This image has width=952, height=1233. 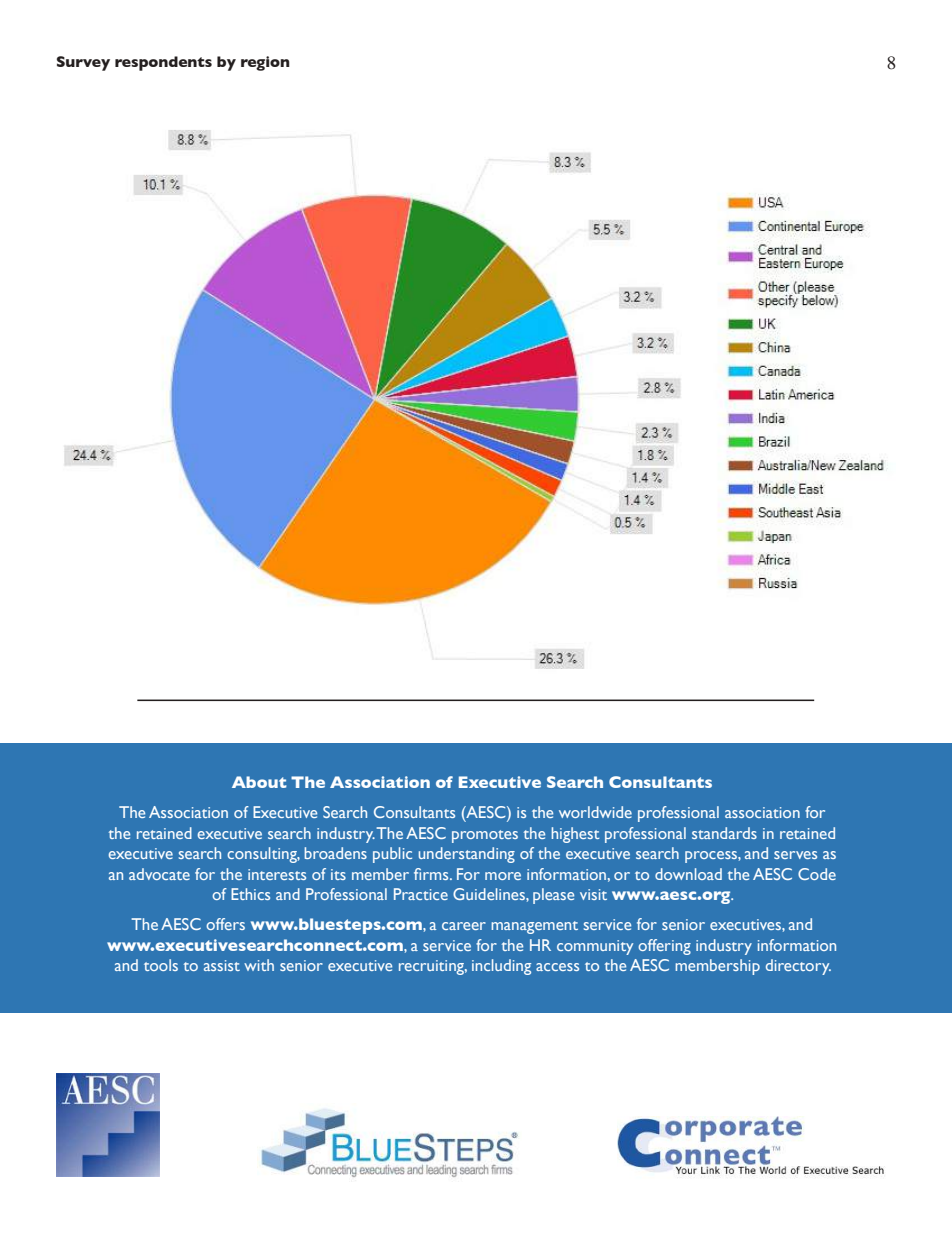 What do you see at coordinates (83, 63) in the image?
I see `Survey` at bounding box center [83, 63].
